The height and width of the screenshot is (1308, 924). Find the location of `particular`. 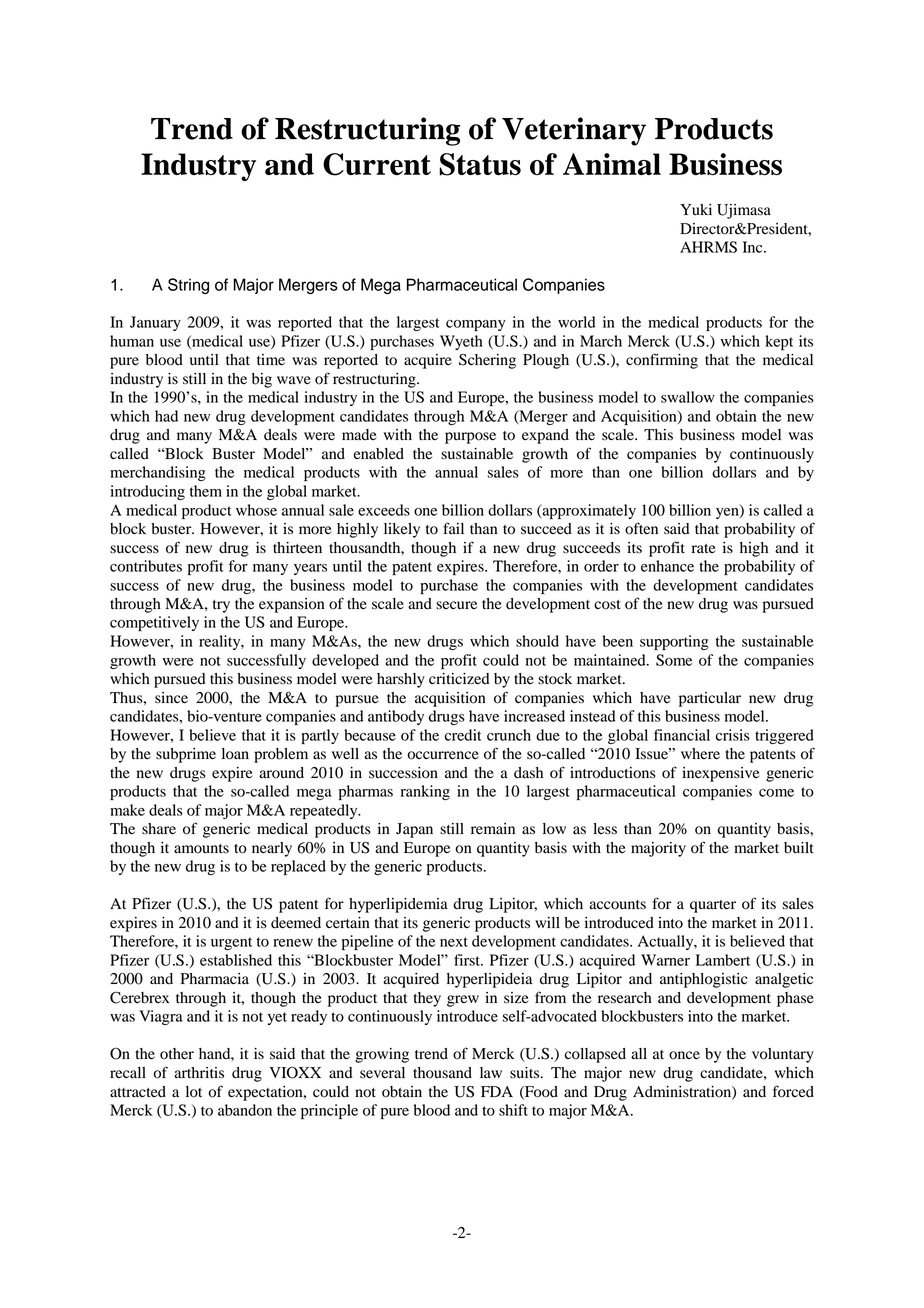

particular is located at coordinates (710, 699).
